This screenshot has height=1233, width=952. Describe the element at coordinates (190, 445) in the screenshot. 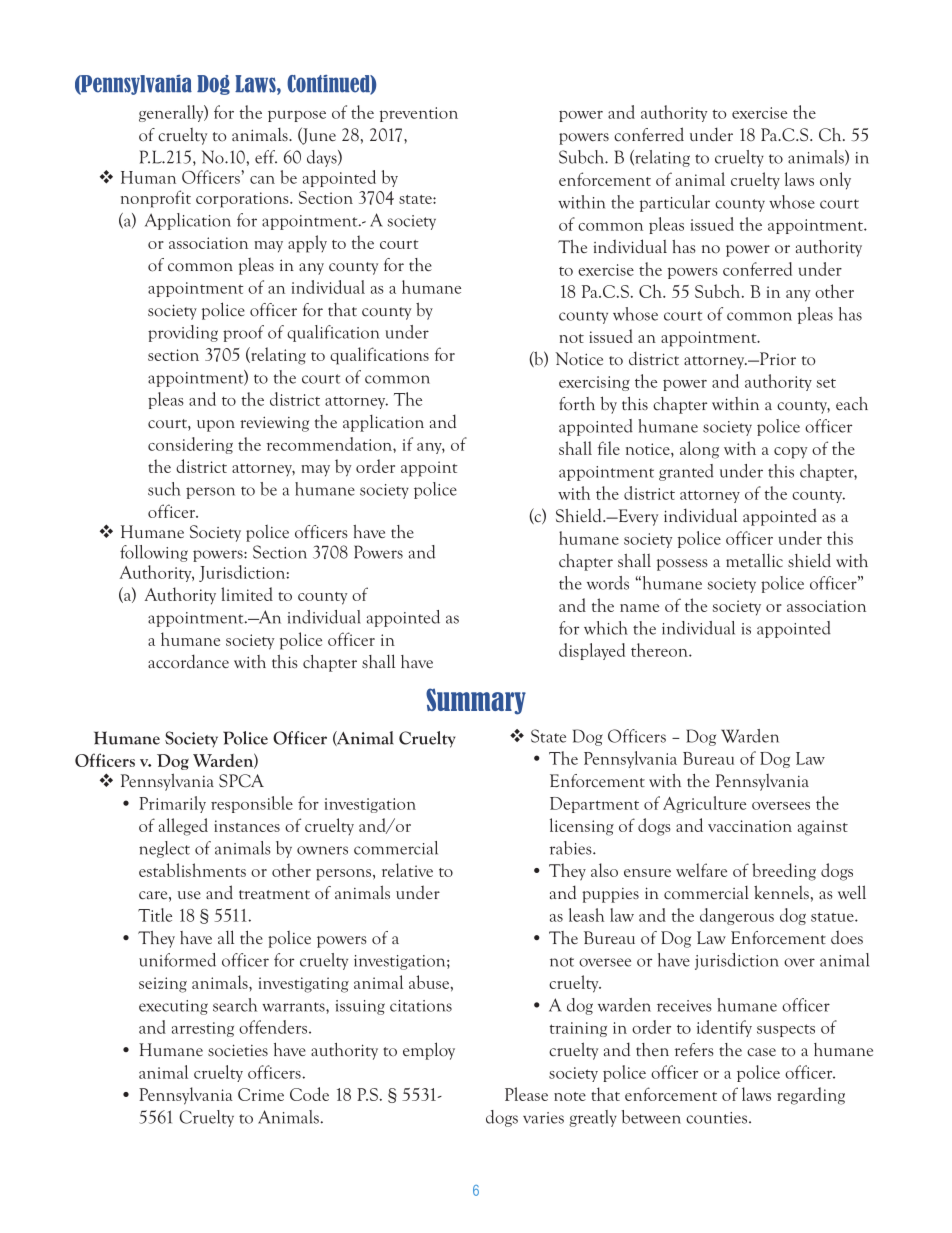

I see `considering` at that location.
